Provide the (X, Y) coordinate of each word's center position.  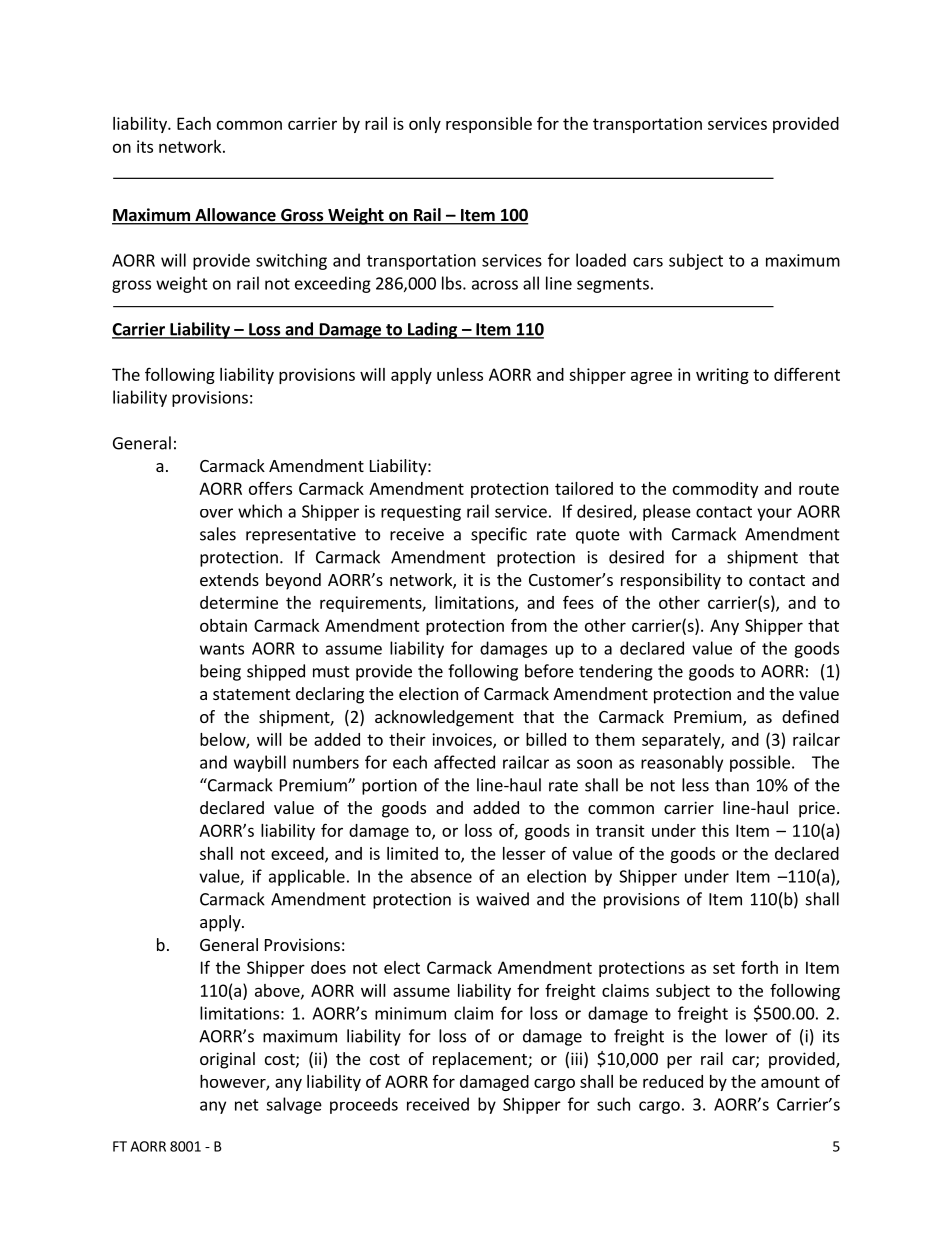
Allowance (235, 216)
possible (760, 763)
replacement (481, 1060)
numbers (326, 762)
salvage (294, 1105)
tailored (584, 488)
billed (546, 739)
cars (648, 262)
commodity (715, 490)
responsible (489, 125)
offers (270, 488)
